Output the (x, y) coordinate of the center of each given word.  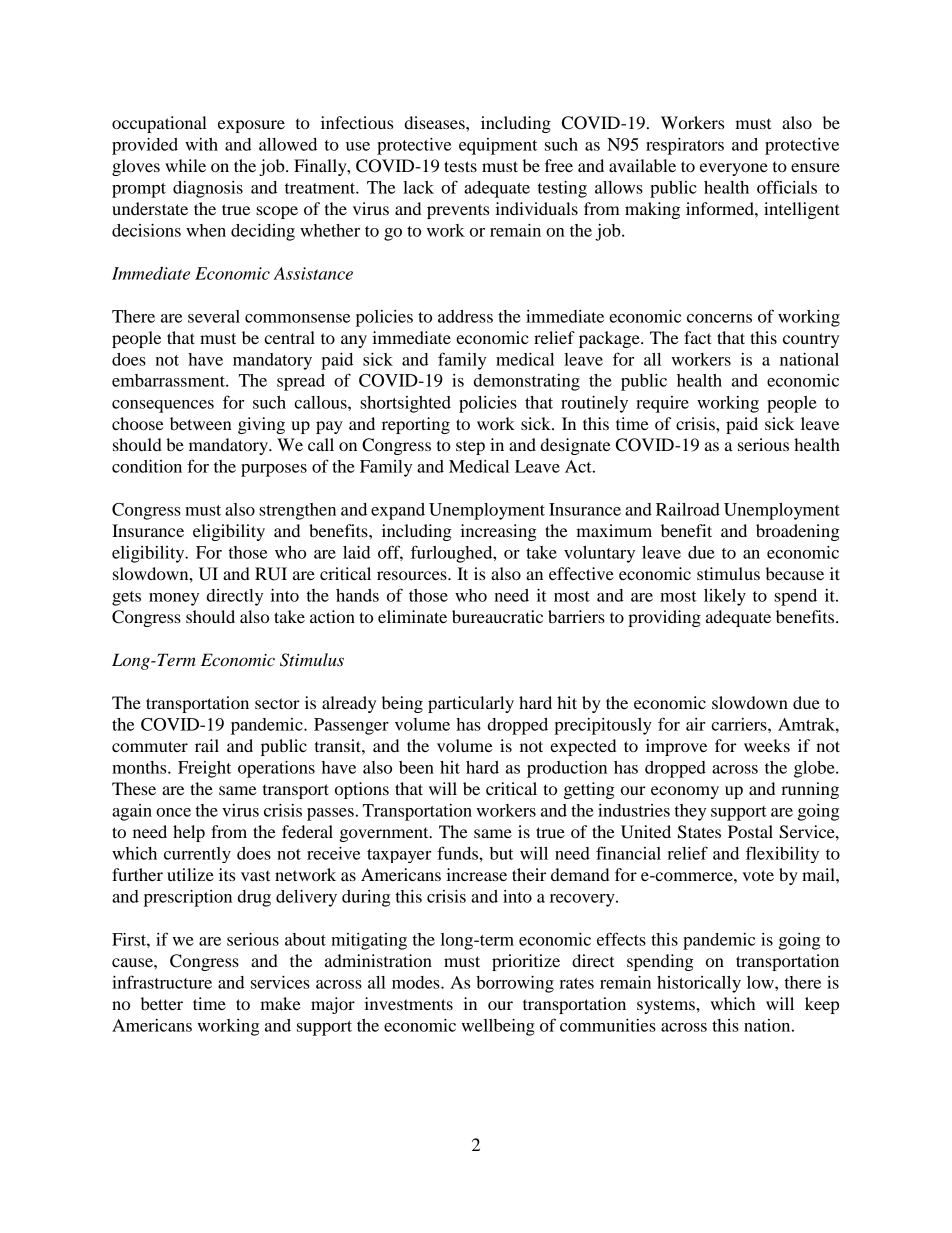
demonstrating (527, 382)
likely (725, 597)
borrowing (515, 984)
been (416, 767)
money (174, 599)
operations (276, 769)
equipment (498, 146)
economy (685, 792)
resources (413, 575)
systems (667, 1006)
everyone (734, 169)
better (162, 1003)
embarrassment (169, 380)
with (201, 144)
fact (698, 337)
